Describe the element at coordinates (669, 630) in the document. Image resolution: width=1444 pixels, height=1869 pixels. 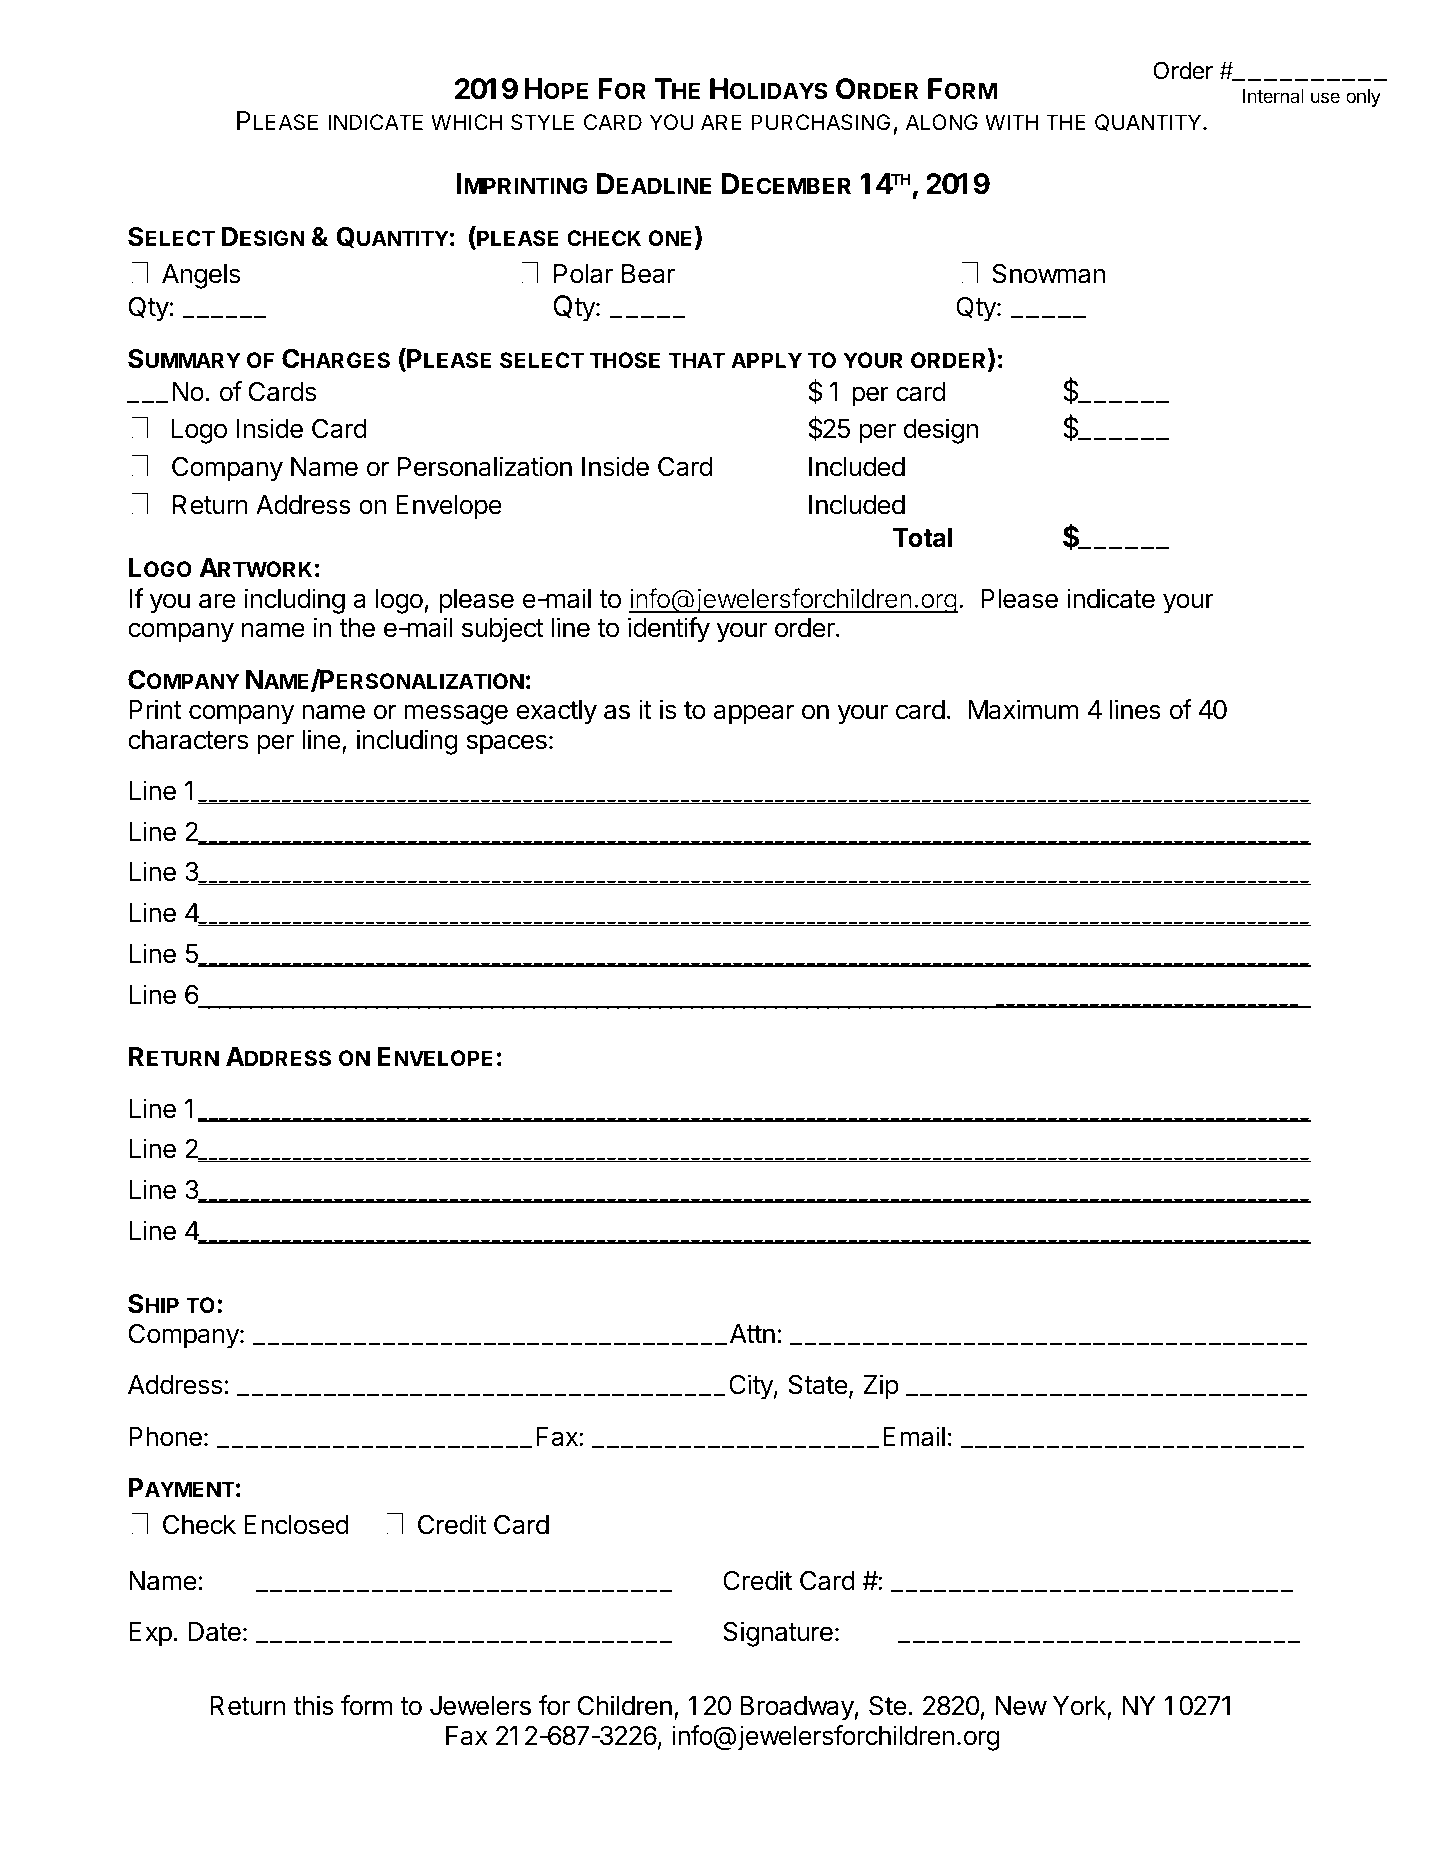
I see `identify` at that location.
